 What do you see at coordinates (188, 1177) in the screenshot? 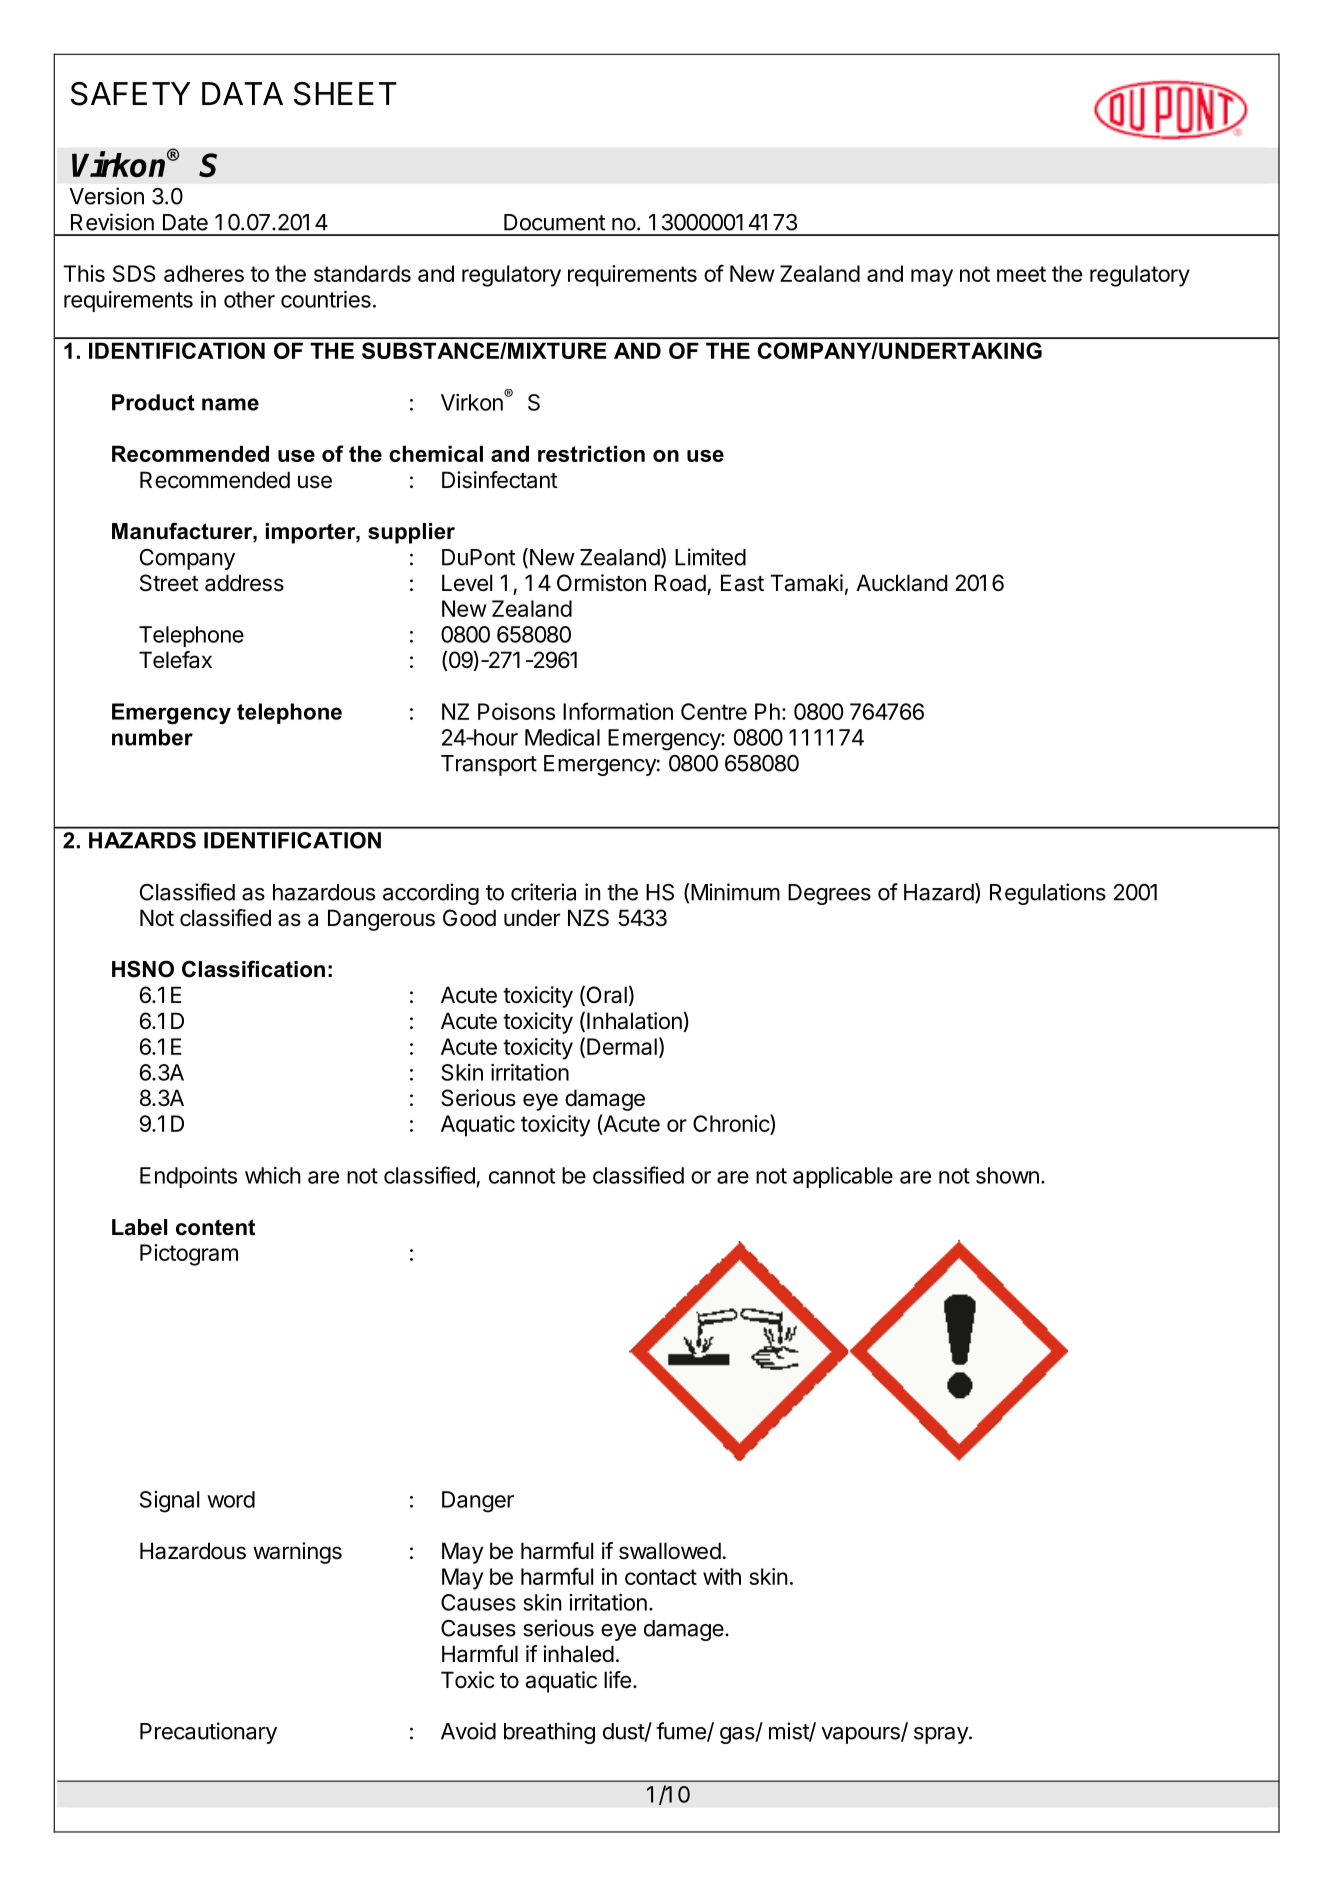
I see `Endpoints` at bounding box center [188, 1177].
